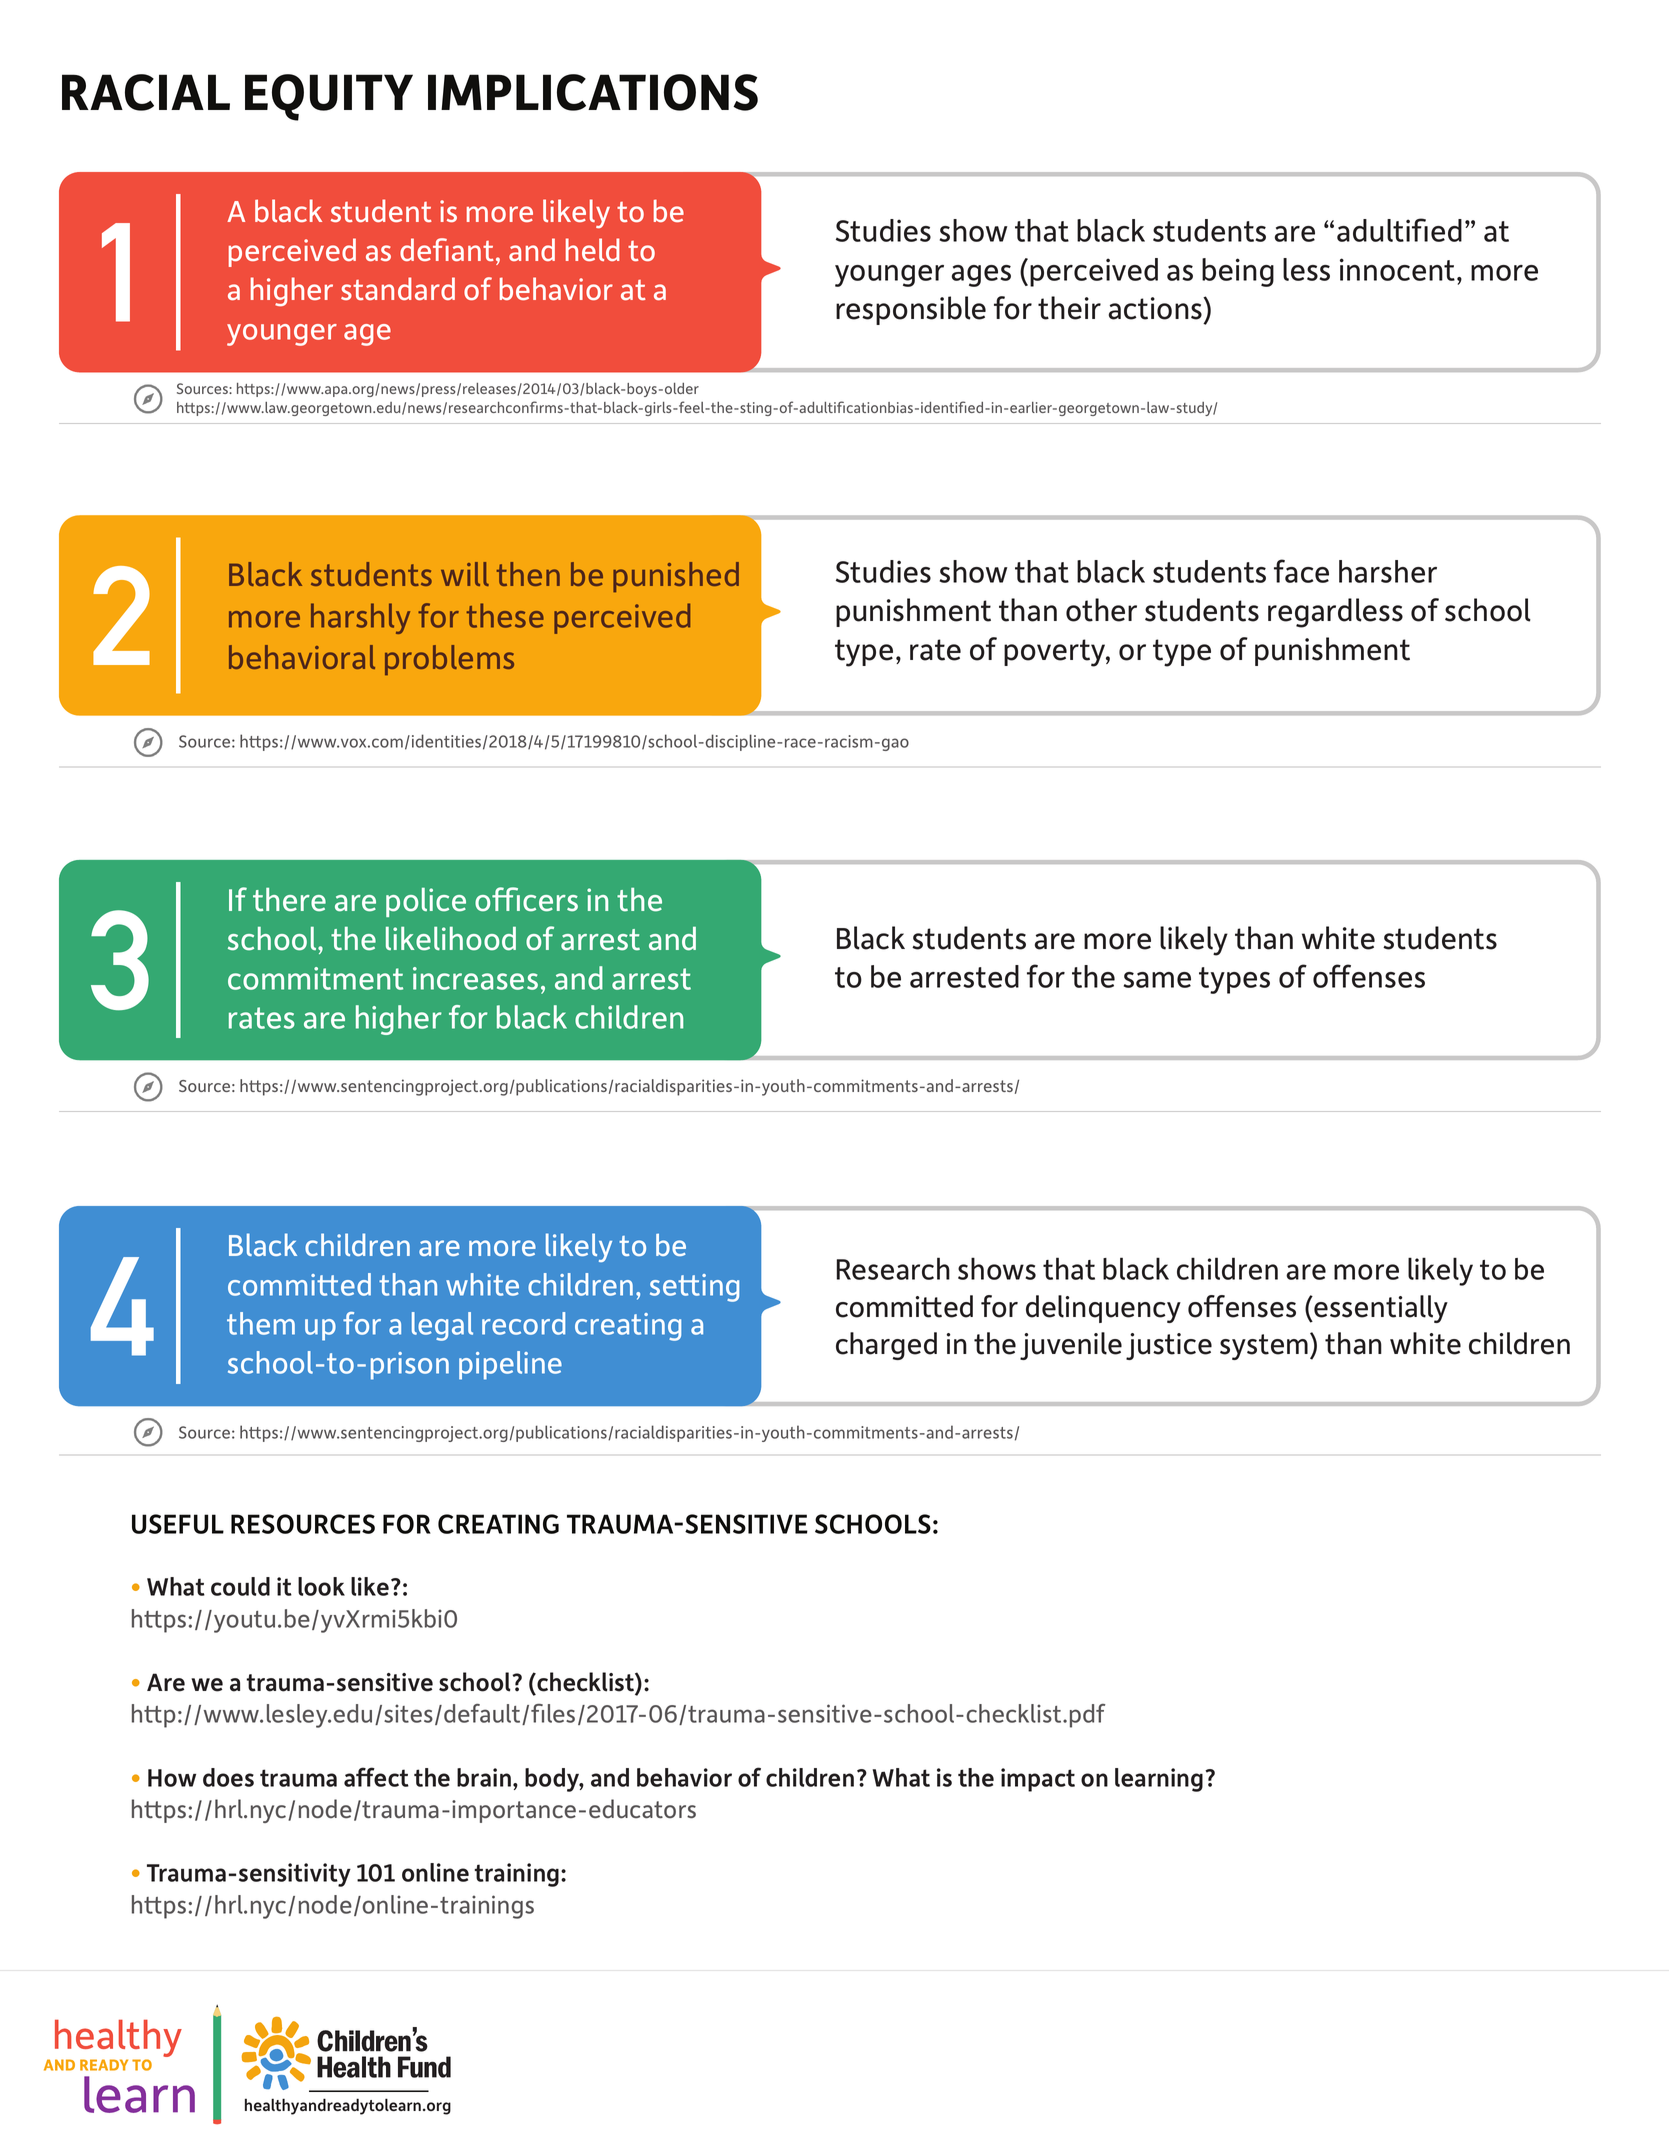 This image has width=1669, height=2152. Describe the element at coordinates (1238, 272) in the image. I see `being` at that location.
